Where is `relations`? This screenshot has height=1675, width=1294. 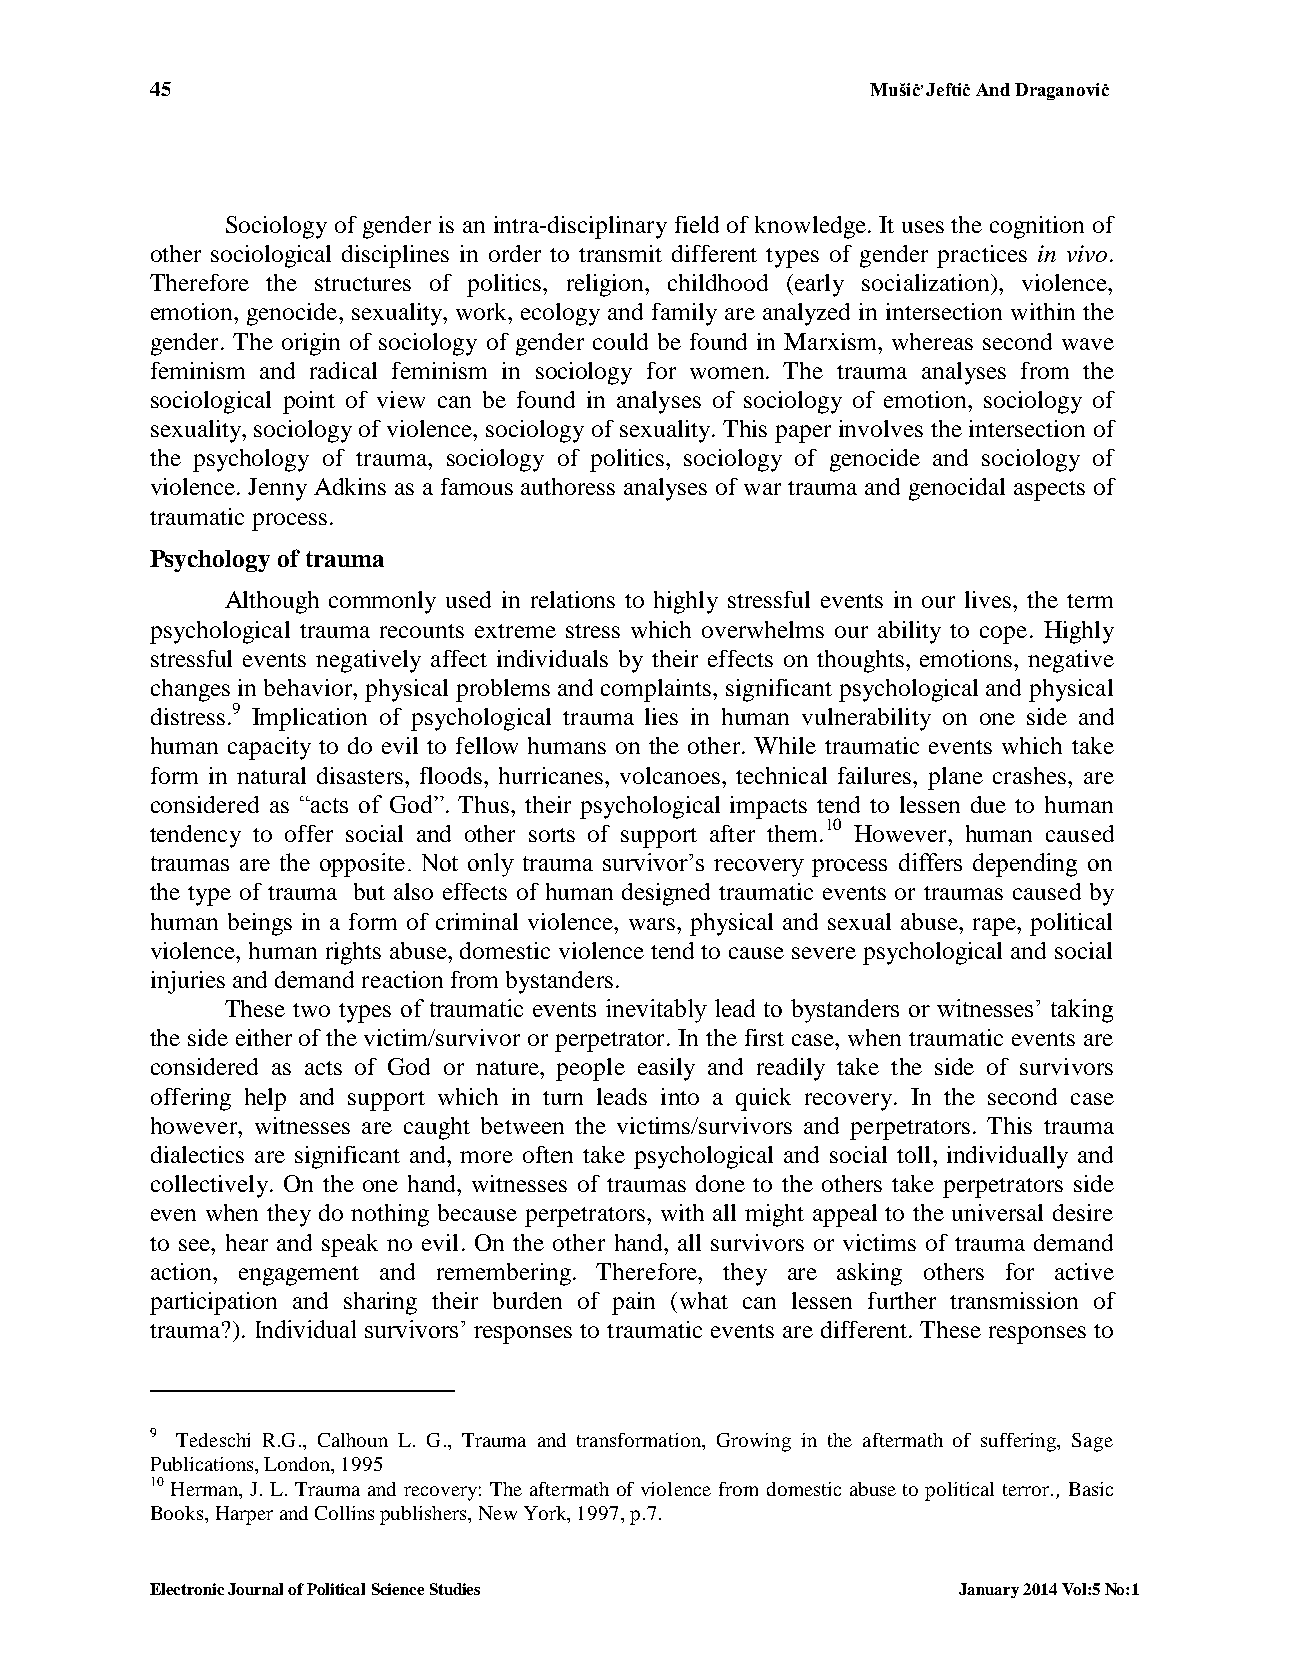 relations is located at coordinates (573, 599).
